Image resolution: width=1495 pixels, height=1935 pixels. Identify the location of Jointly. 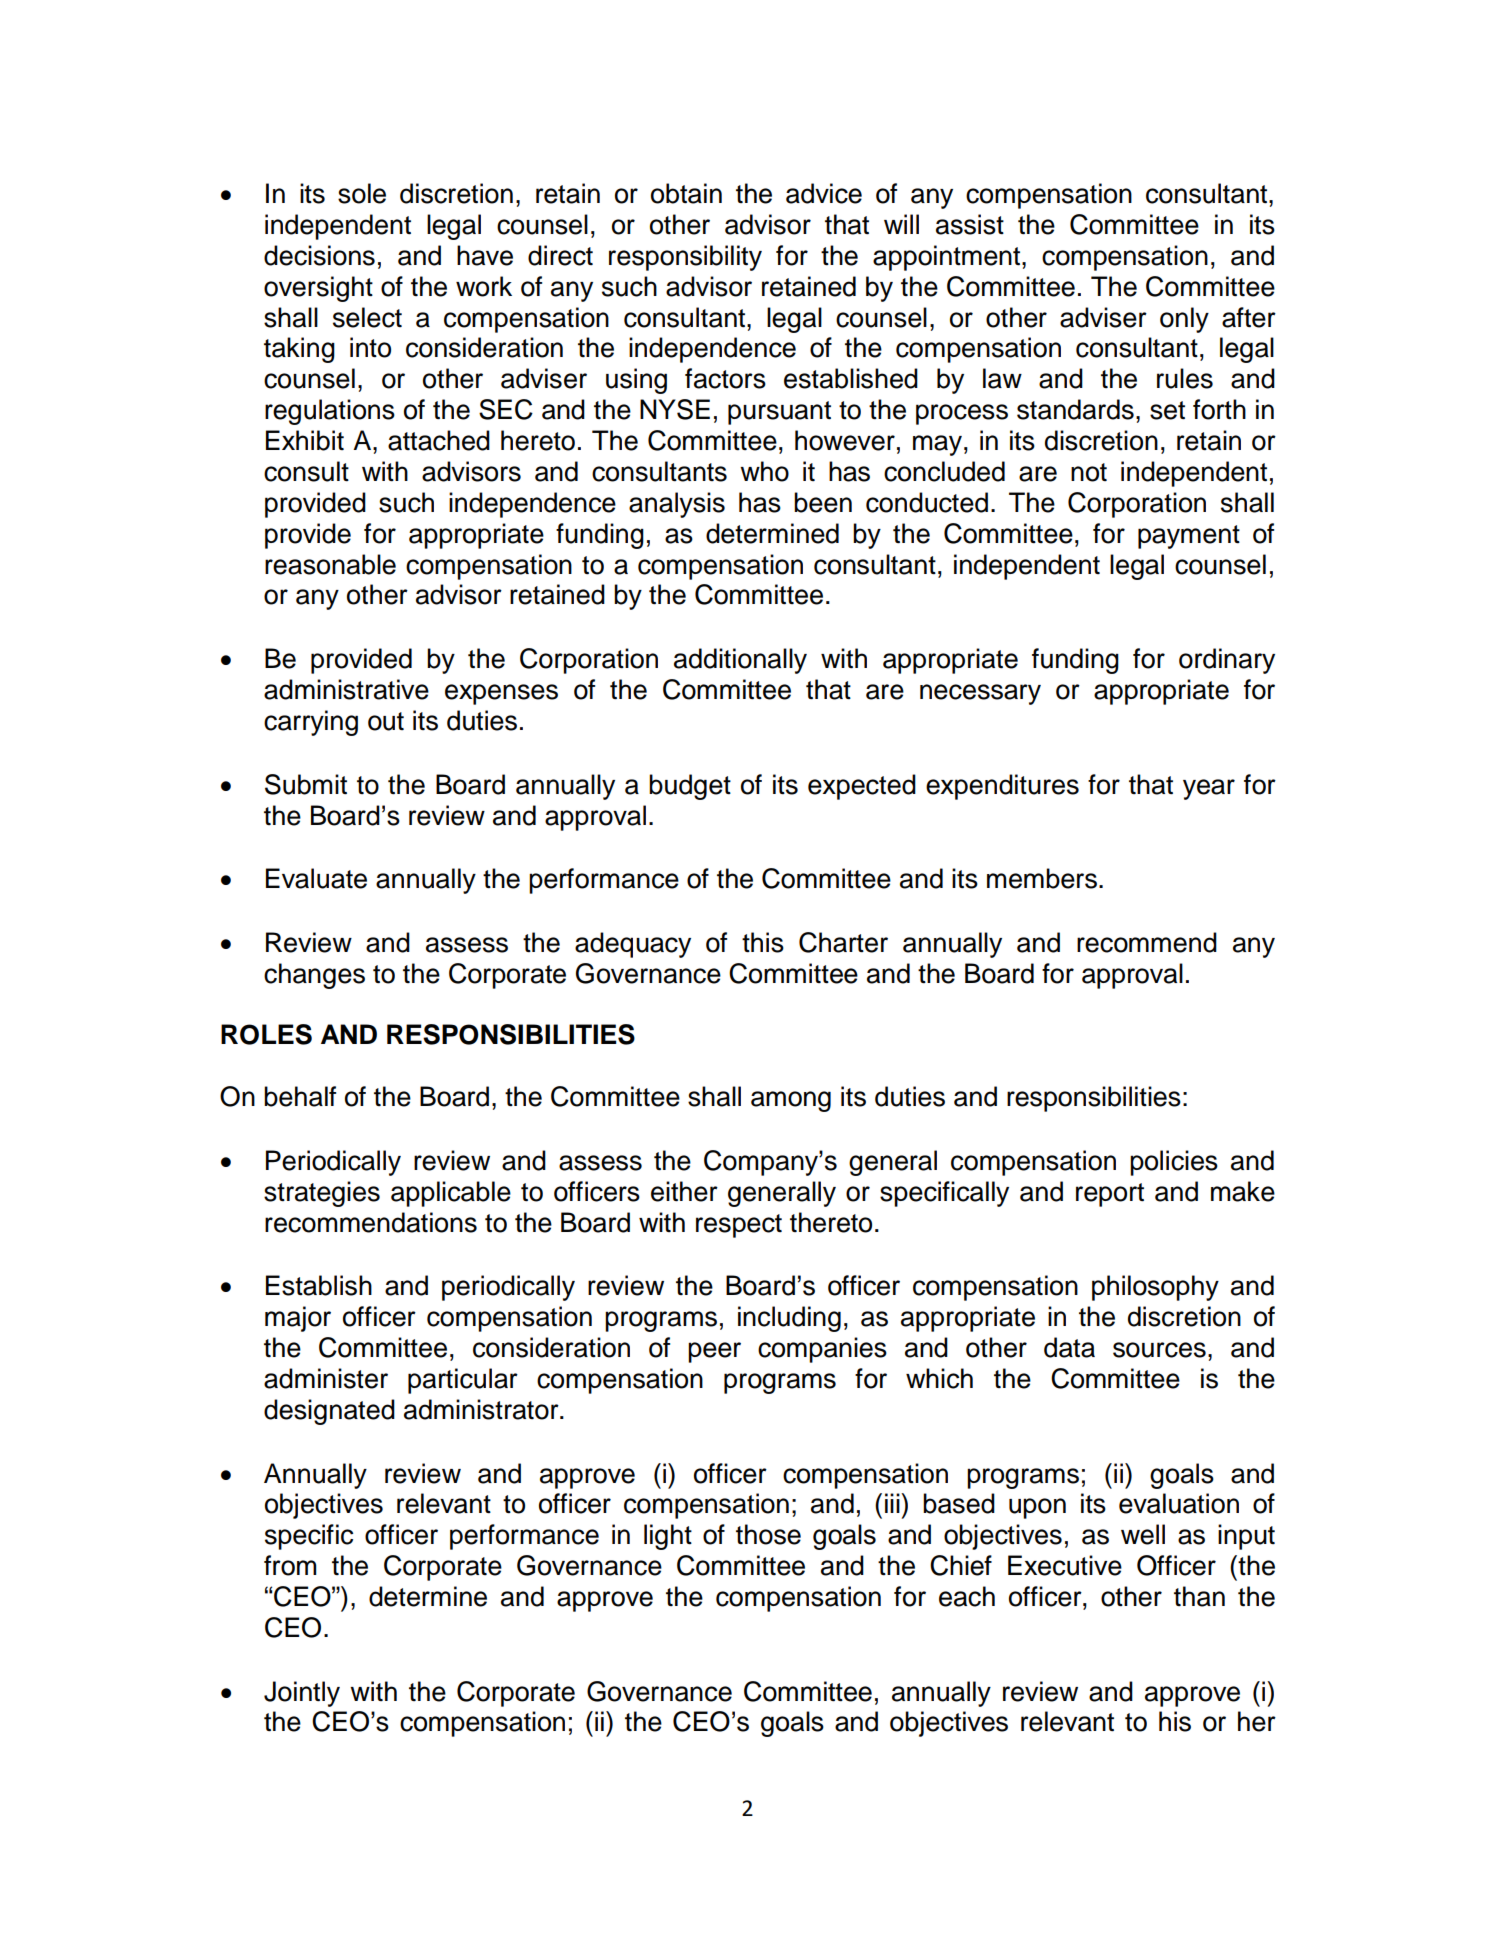
(302, 1694).
